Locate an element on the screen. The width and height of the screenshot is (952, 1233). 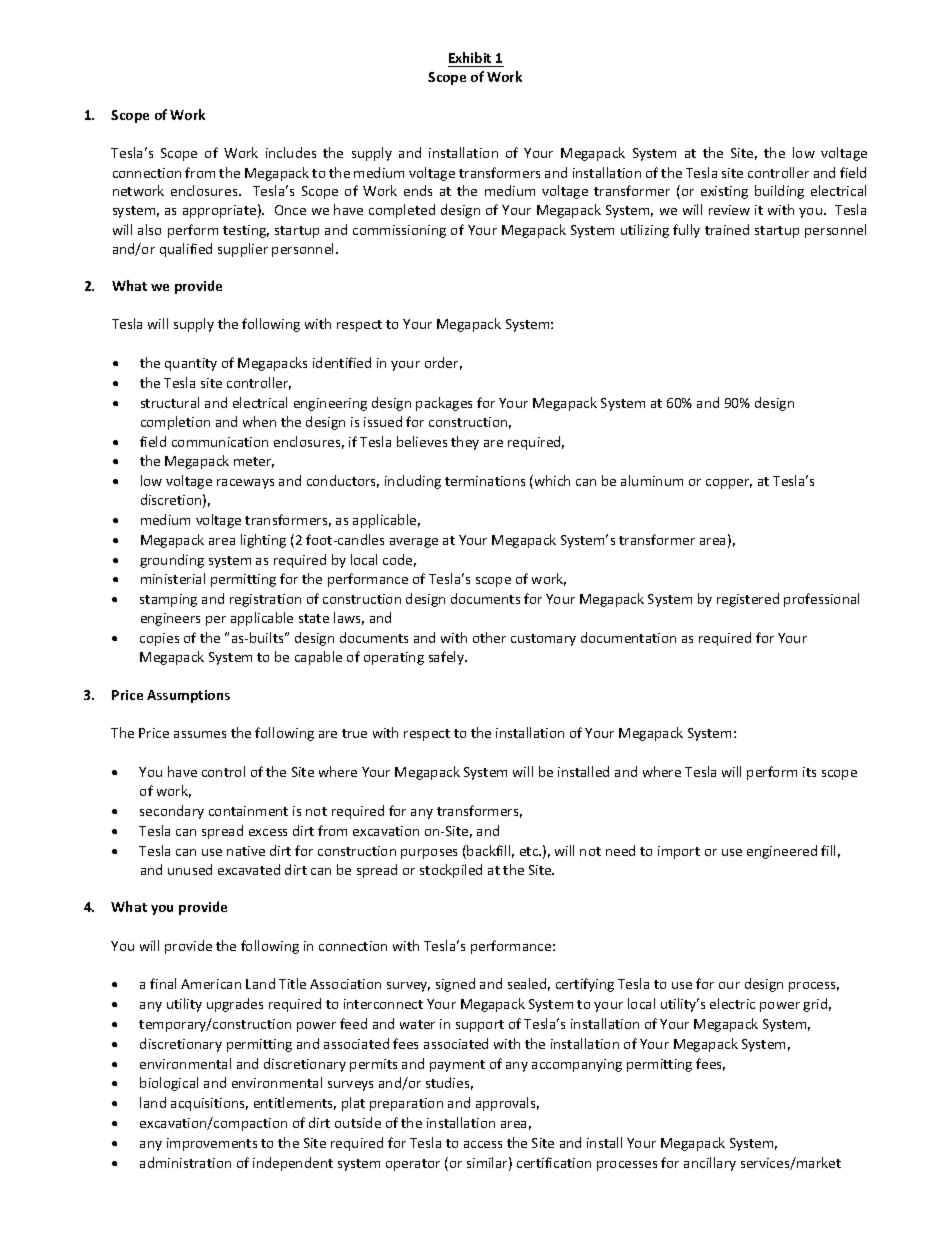
Exhibit is located at coordinates (471, 59).
